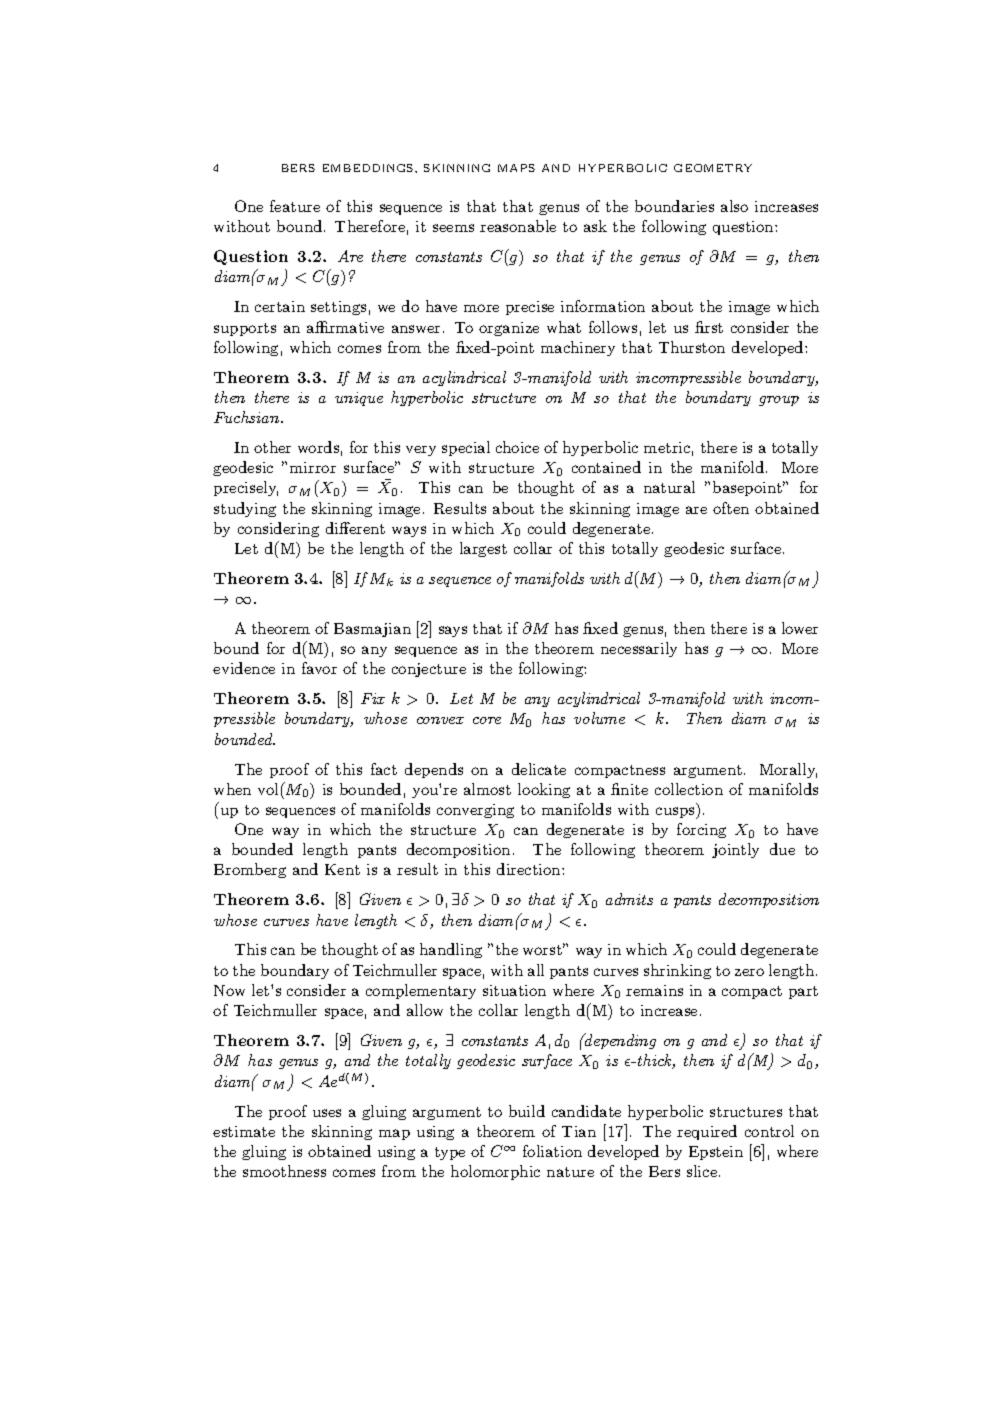 The width and height of the image is (1005, 1421). Describe the element at coordinates (342, 869) in the image. I see `Kent` at that location.
